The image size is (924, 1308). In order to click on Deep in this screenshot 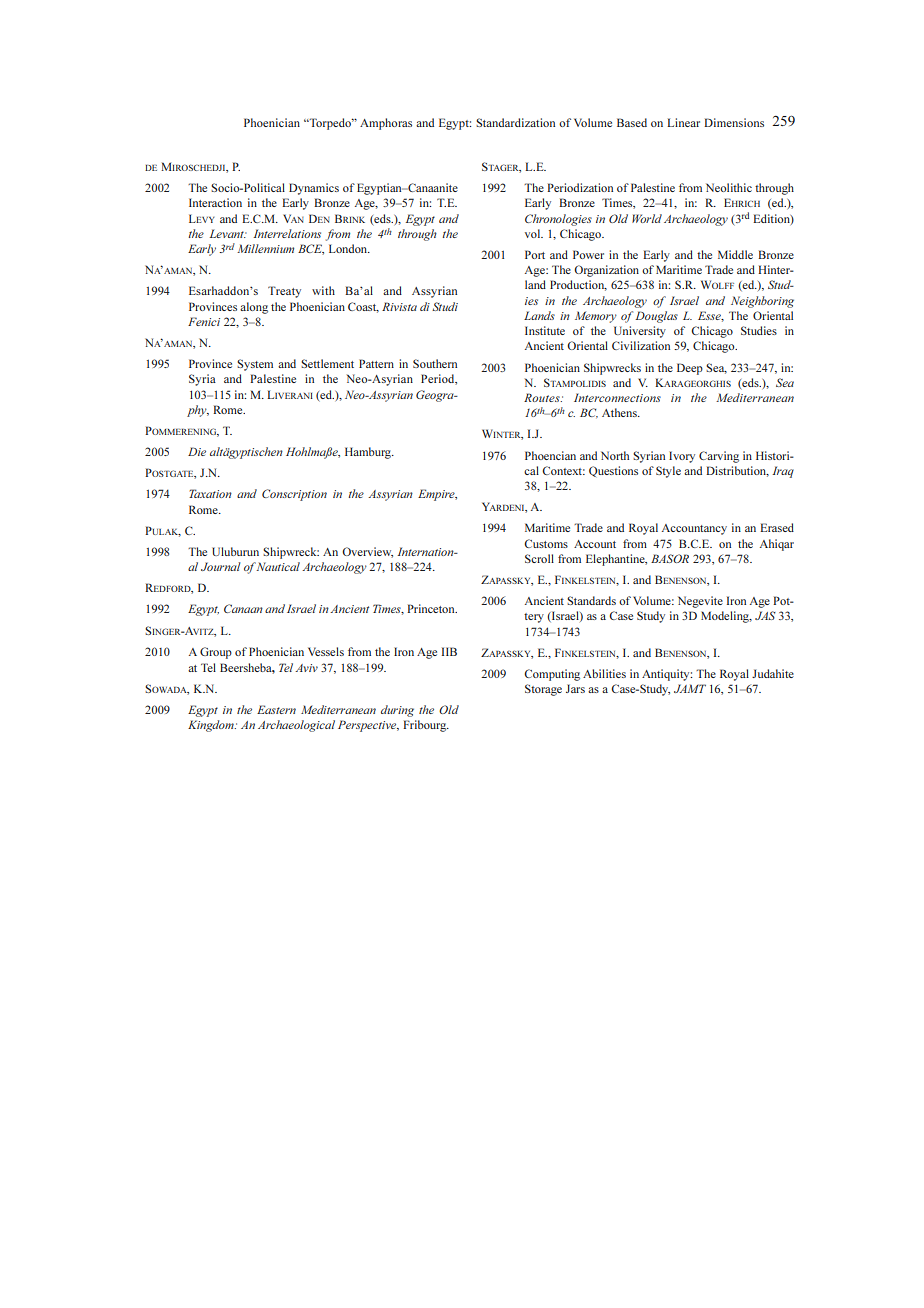, I will do `click(690, 369)`.
